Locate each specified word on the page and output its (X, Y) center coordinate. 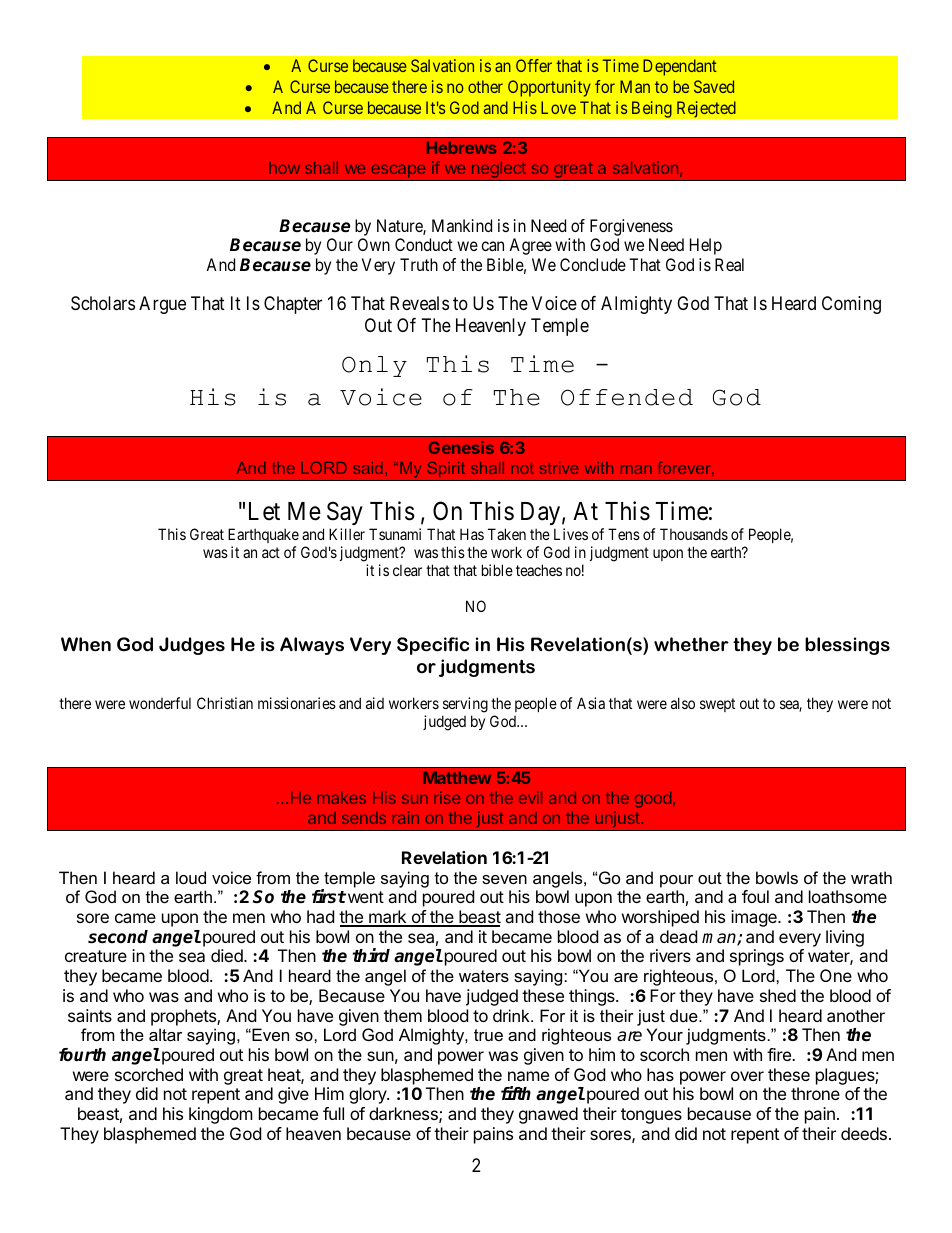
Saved (714, 86)
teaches (539, 570)
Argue (162, 305)
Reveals (419, 303)
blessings (847, 646)
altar (165, 1034)
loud (191, 877)
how (284, 168)
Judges (192, 646)
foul (755, 896)
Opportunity (549, 88)
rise (447, 797)
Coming (851, 305)
